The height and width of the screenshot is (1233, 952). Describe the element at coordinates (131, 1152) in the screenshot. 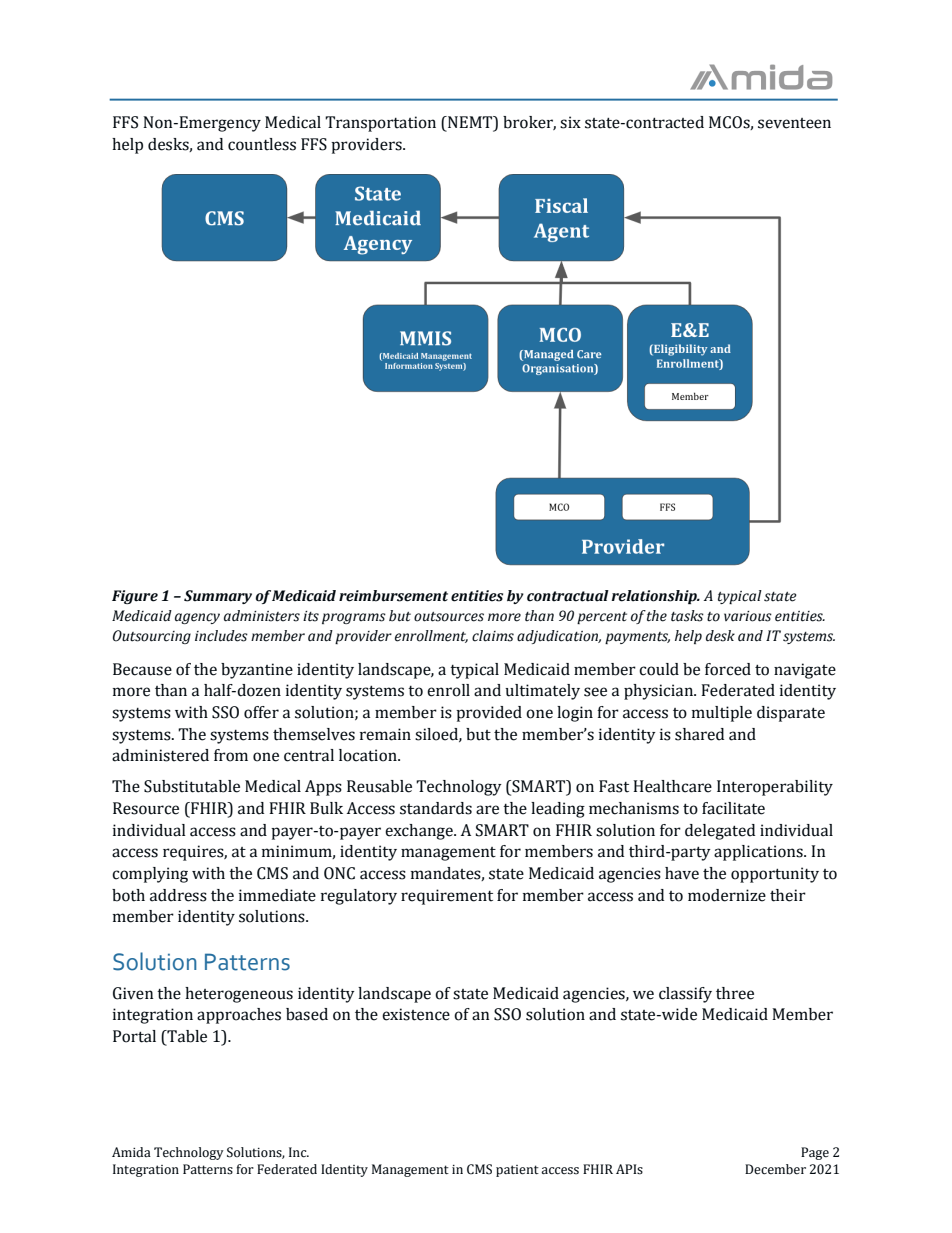

I see `Amida` at that location.
